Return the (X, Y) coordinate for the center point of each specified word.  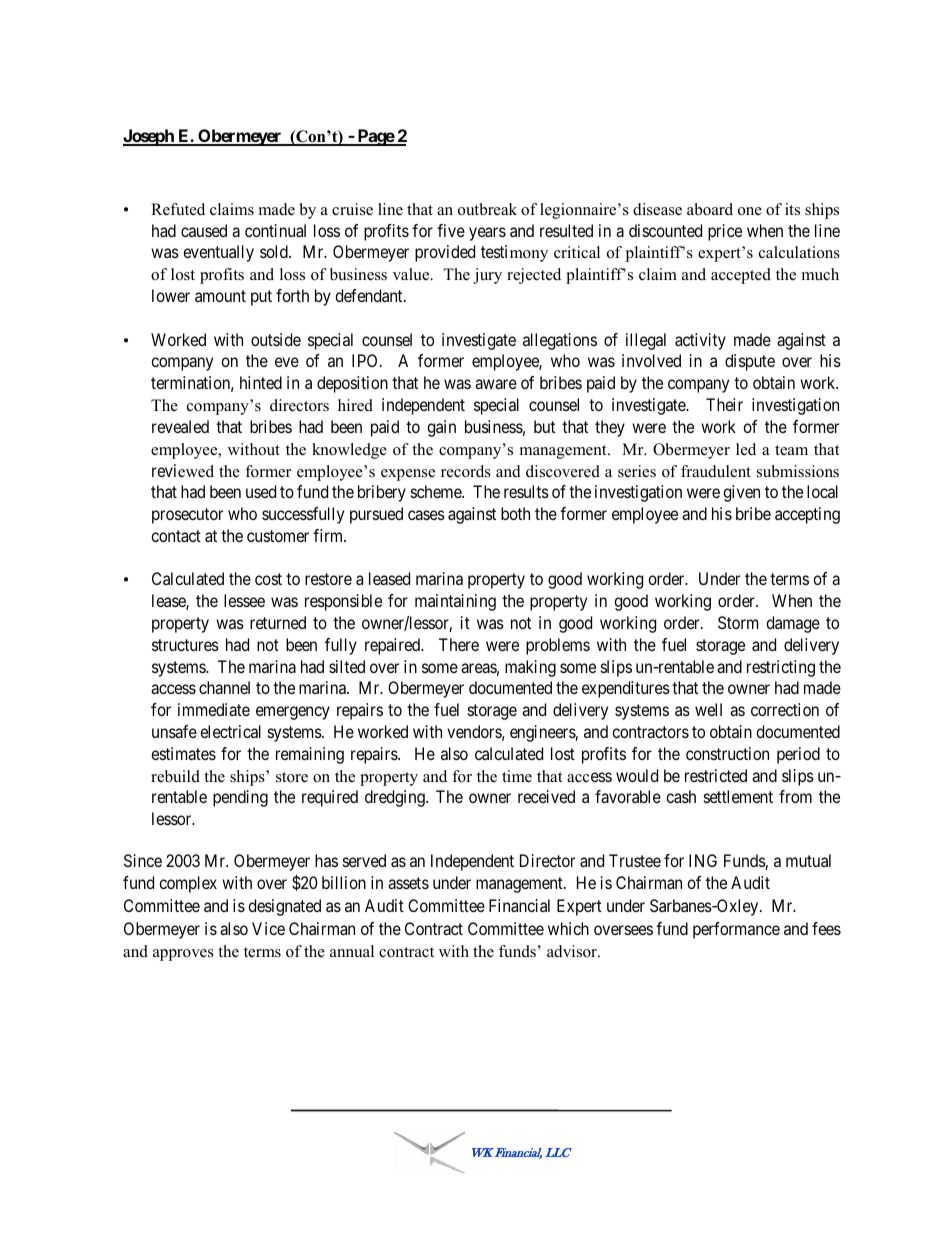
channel (224, 687)
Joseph (149, 137)
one (750, 211)
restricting (781, 668)
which (568, 928)
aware (496, 384)
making (530, 668)
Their (724, 404)
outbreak (487, 209)
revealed (180, 426)
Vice (268, 928)
